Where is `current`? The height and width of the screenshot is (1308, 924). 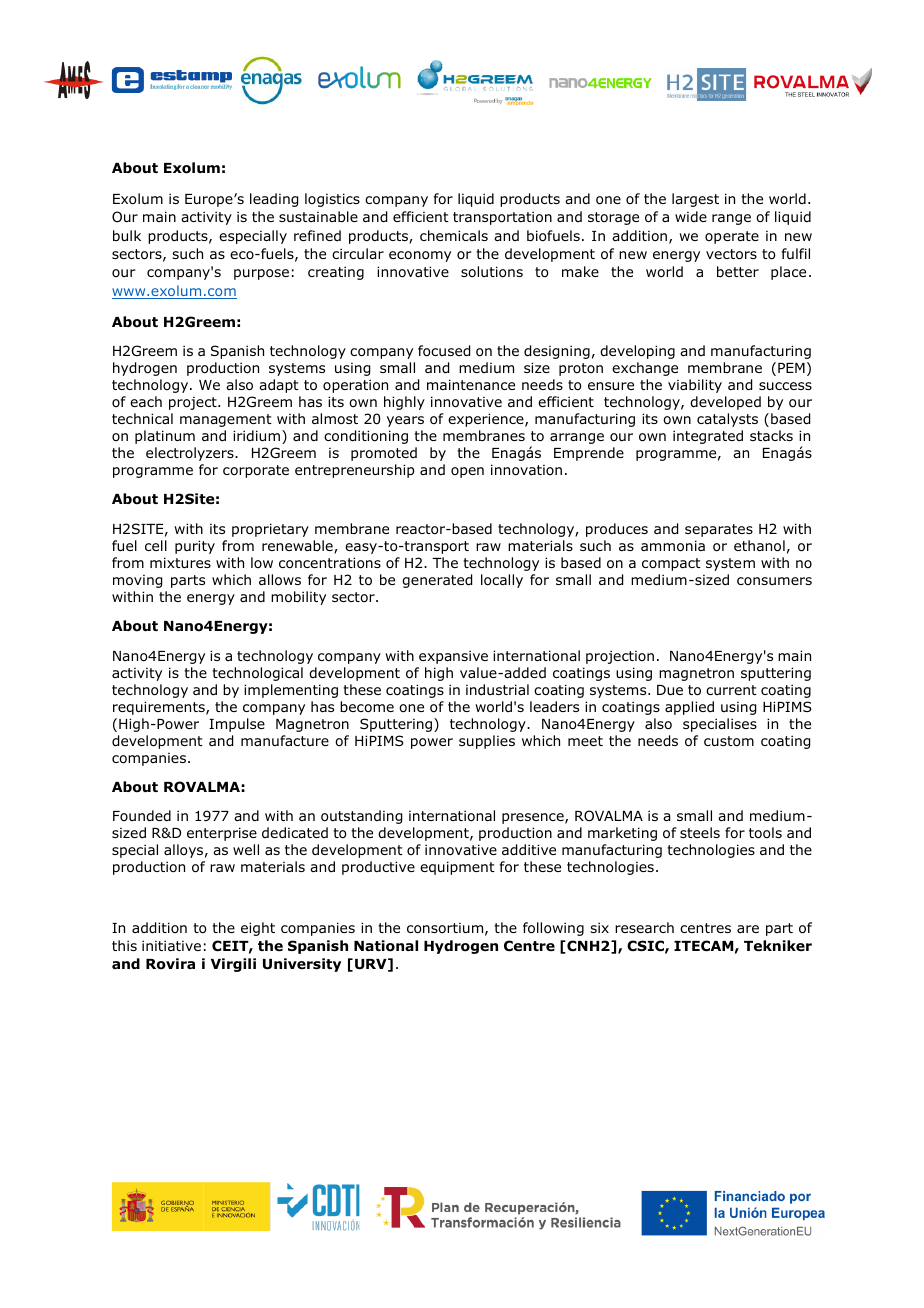
current is located at coordinates (731, 690).
